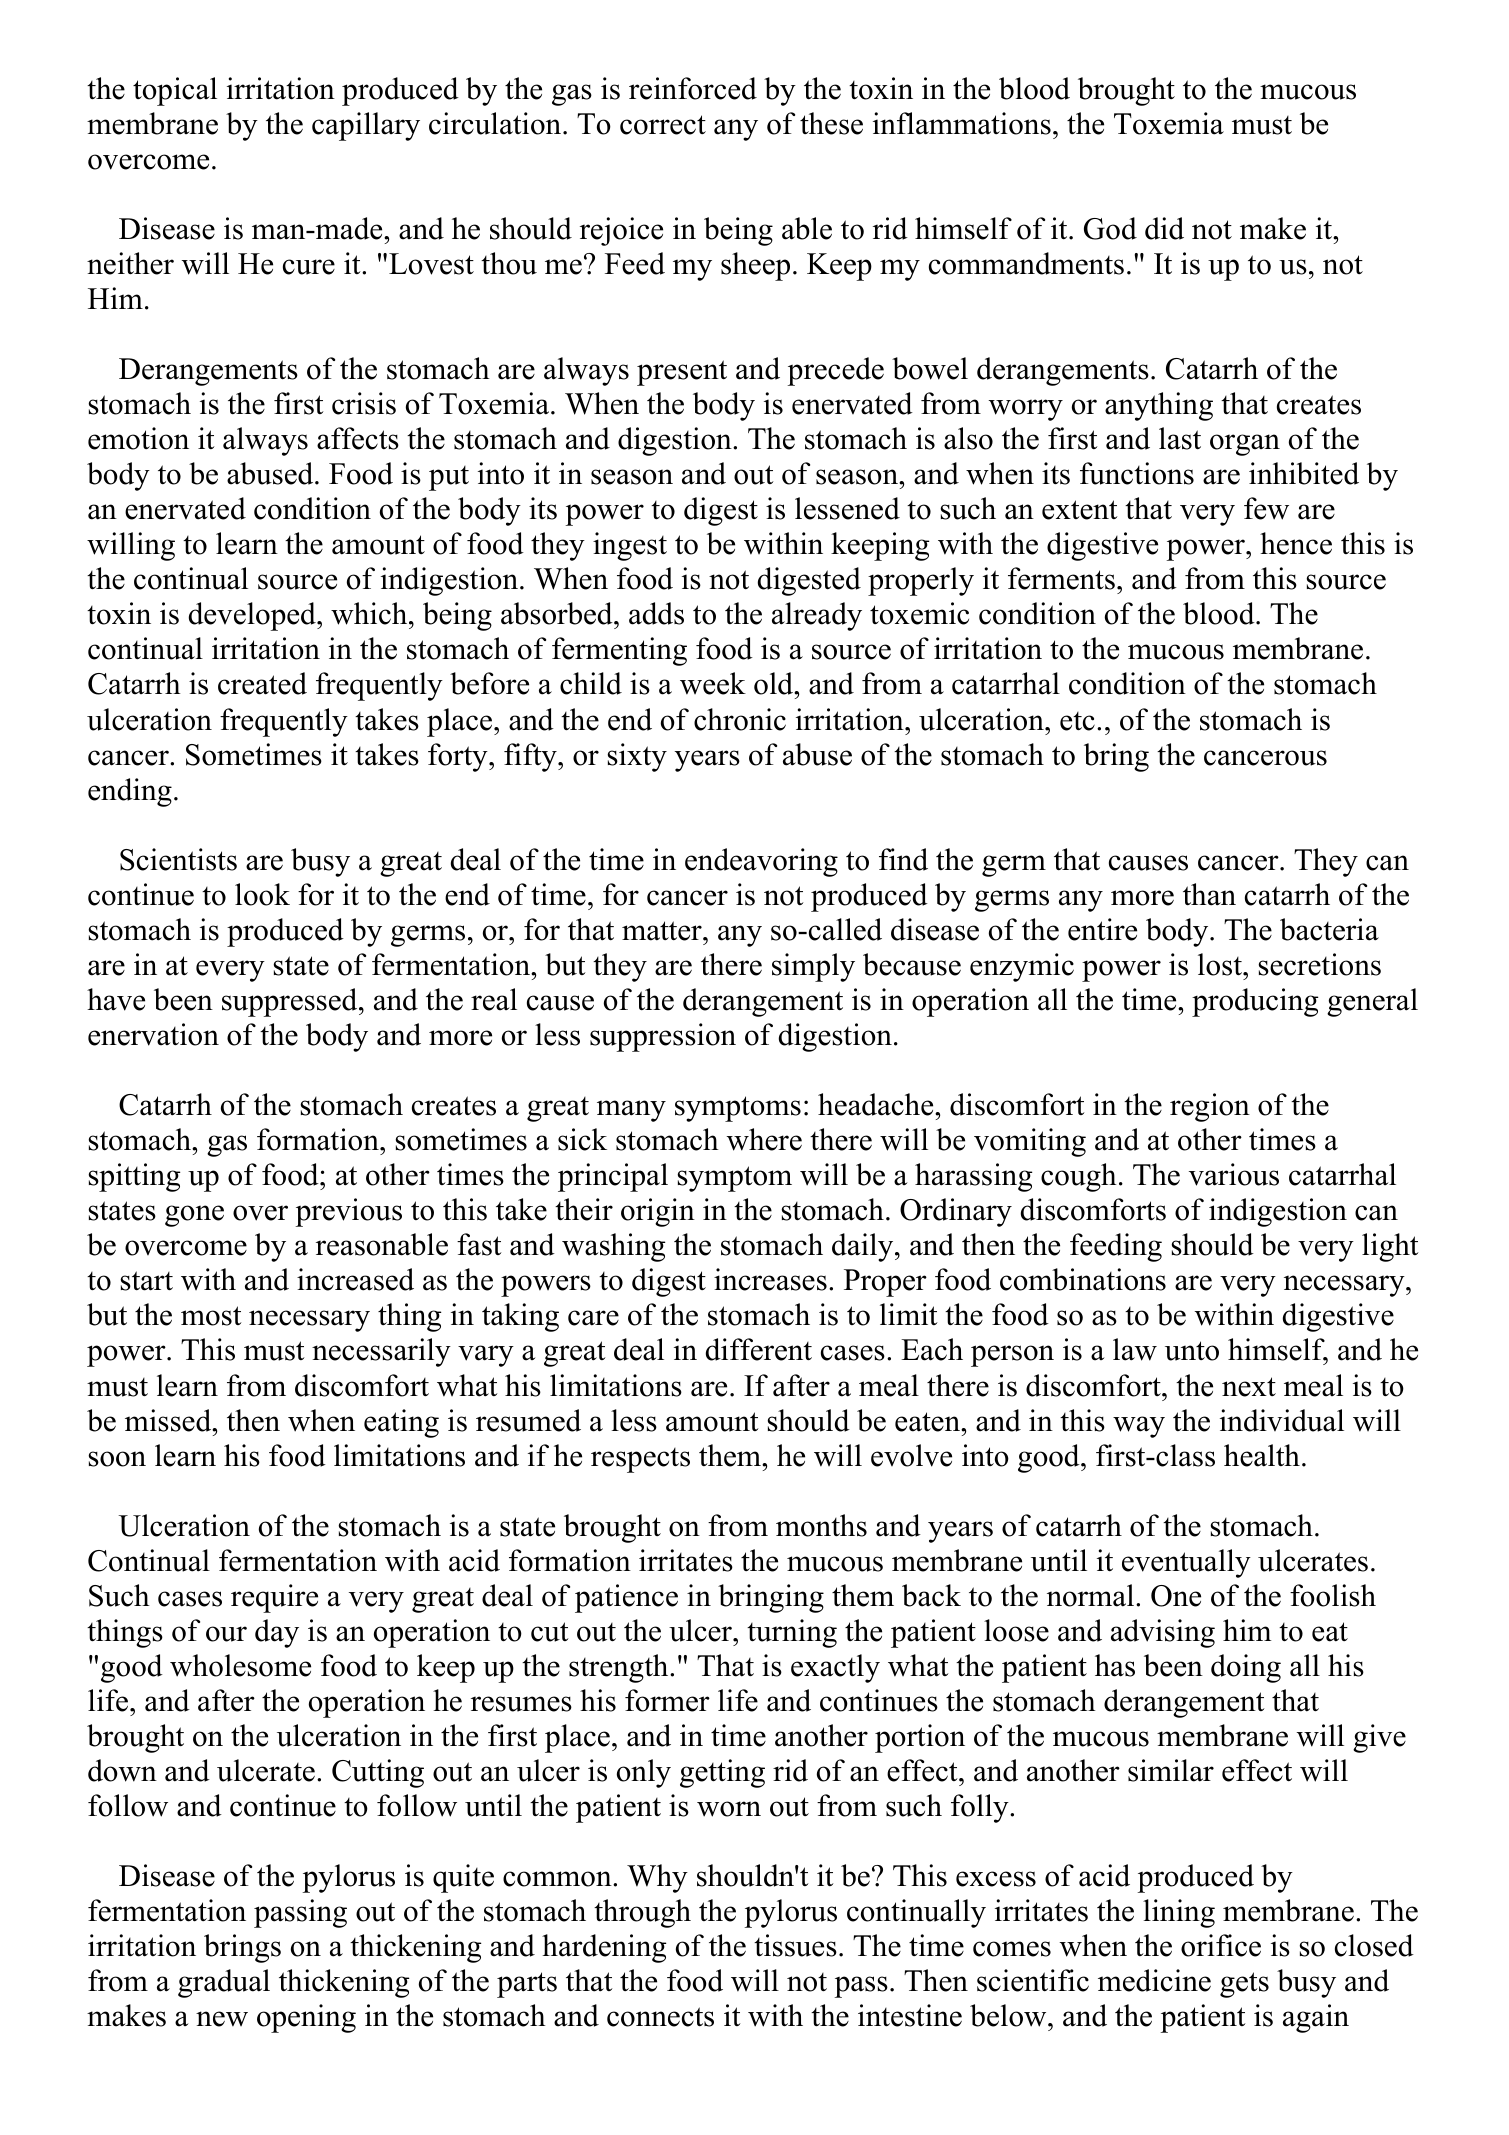  What do you see at coordinates (831, 123) in the screenshot?
I see `these` at bounding box center [831, 123].
